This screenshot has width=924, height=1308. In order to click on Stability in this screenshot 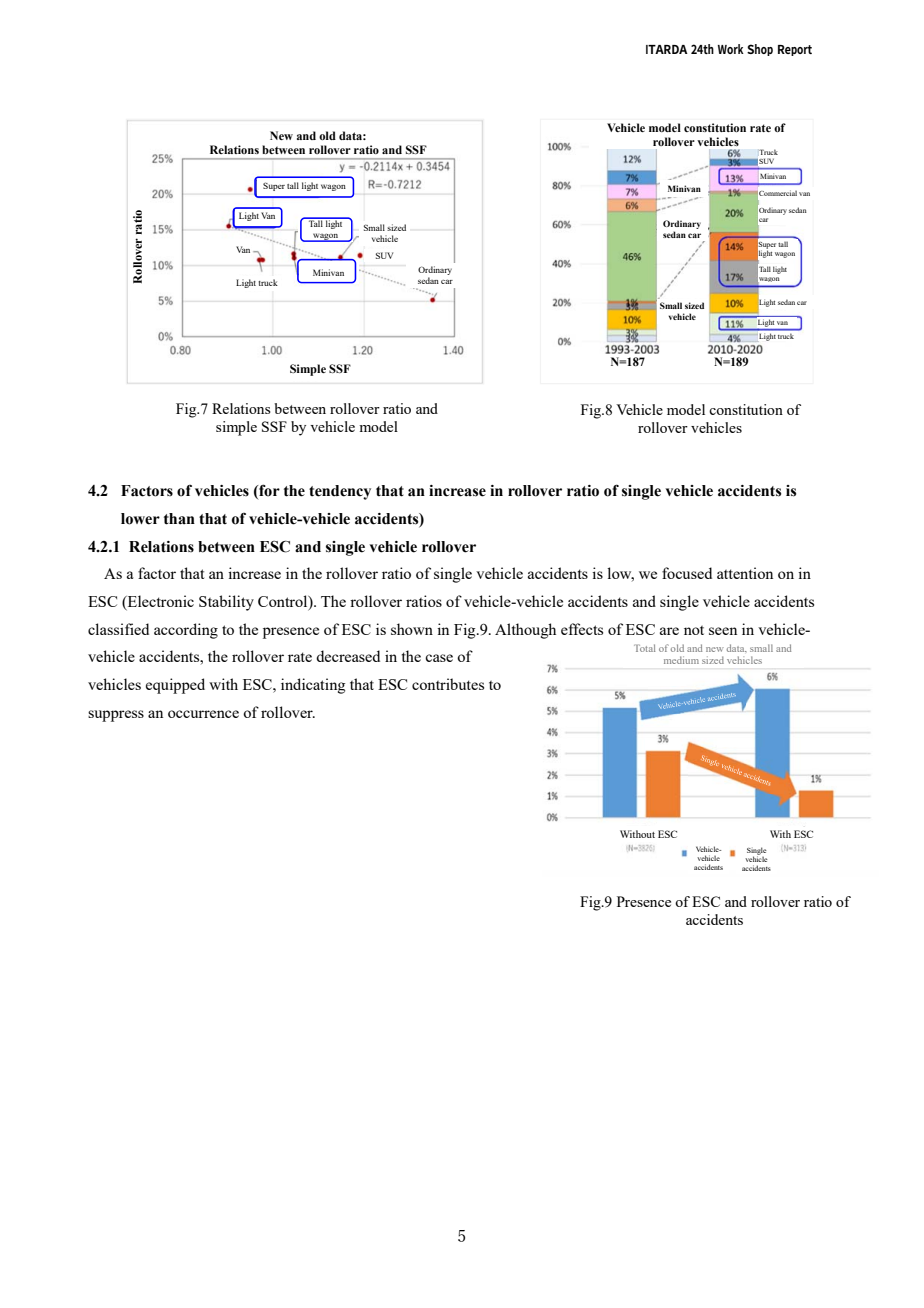, I will do `click(226, 603)`.
